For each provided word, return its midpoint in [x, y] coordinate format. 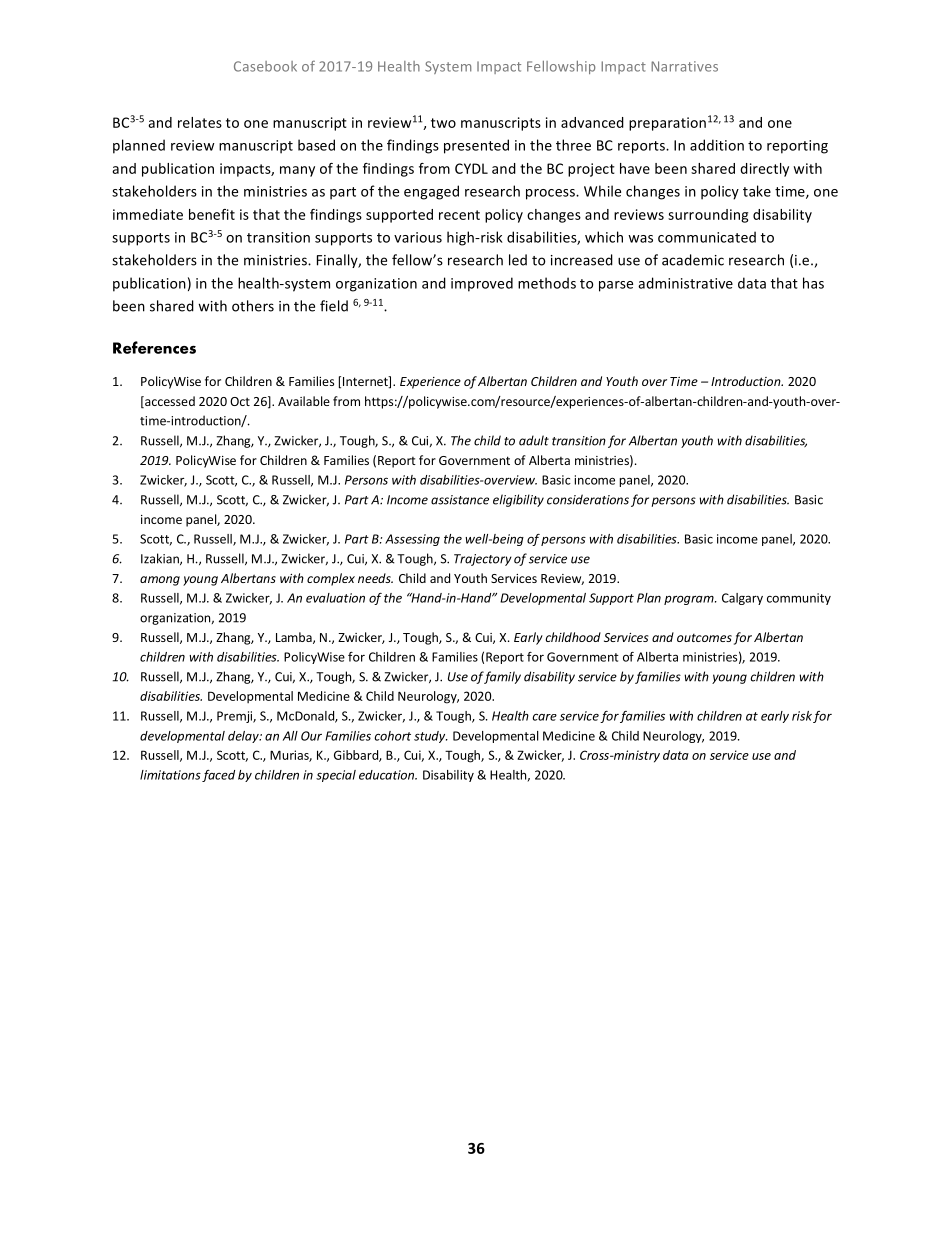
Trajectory [483, 560]
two [443, 123]
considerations [588, 499]
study [431, 737]
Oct [240, 401]
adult [534, 440]
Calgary [742, 599]
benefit [212, 214]
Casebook [265, 66]
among [160, 581]
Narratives [684, 66]
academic [693, 260]
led [518, 260]
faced [218, 776]
